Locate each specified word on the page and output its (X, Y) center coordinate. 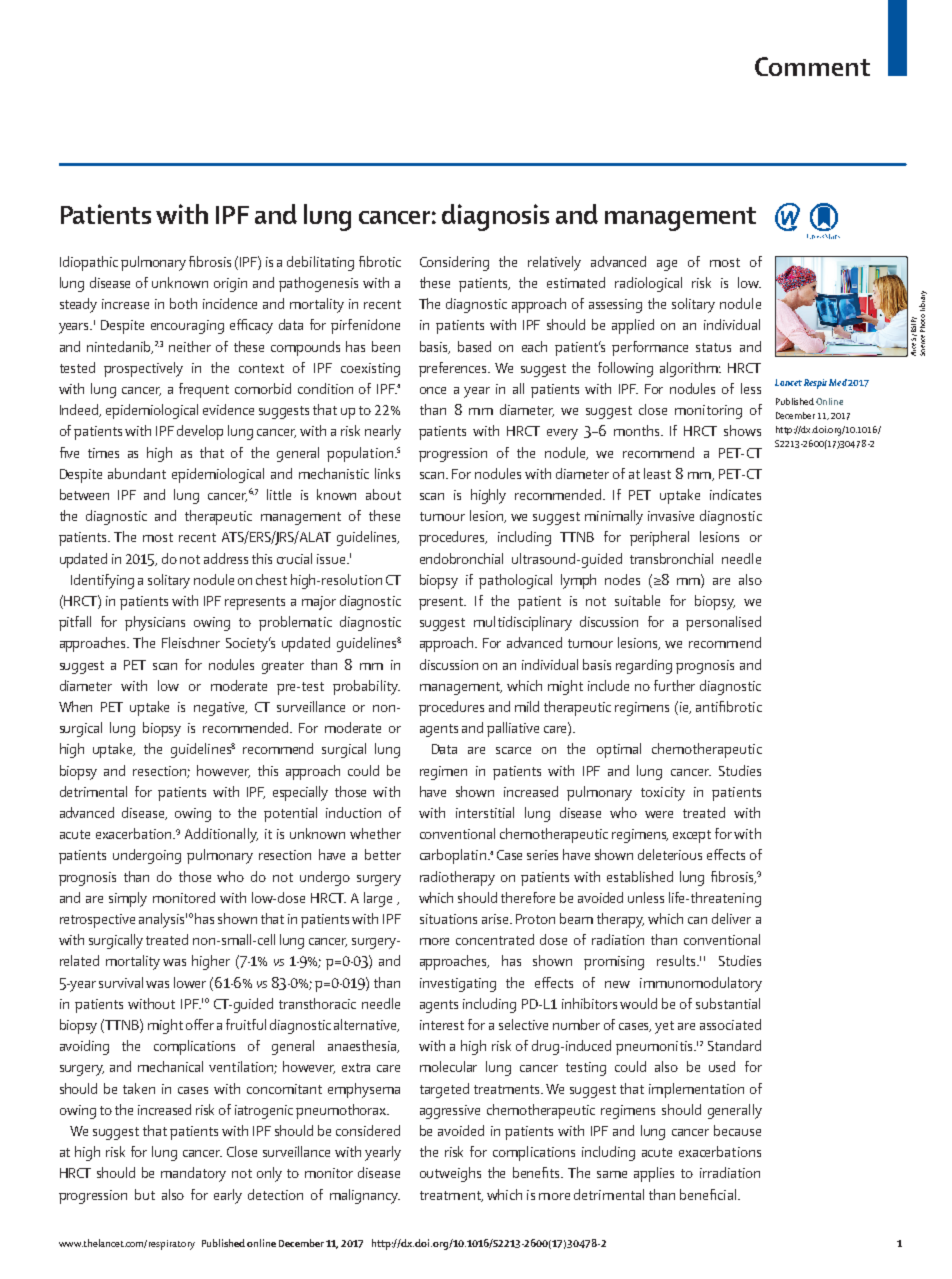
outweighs (450, 1174)
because (737, 1130)
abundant (137, 473)
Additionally (221, 835)
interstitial (485, 812)
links (387, 473)
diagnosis (495, 217)
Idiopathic (89, 263)
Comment (812, 66)
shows (742, 430)
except (692, 836)
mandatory (193, 1174)
